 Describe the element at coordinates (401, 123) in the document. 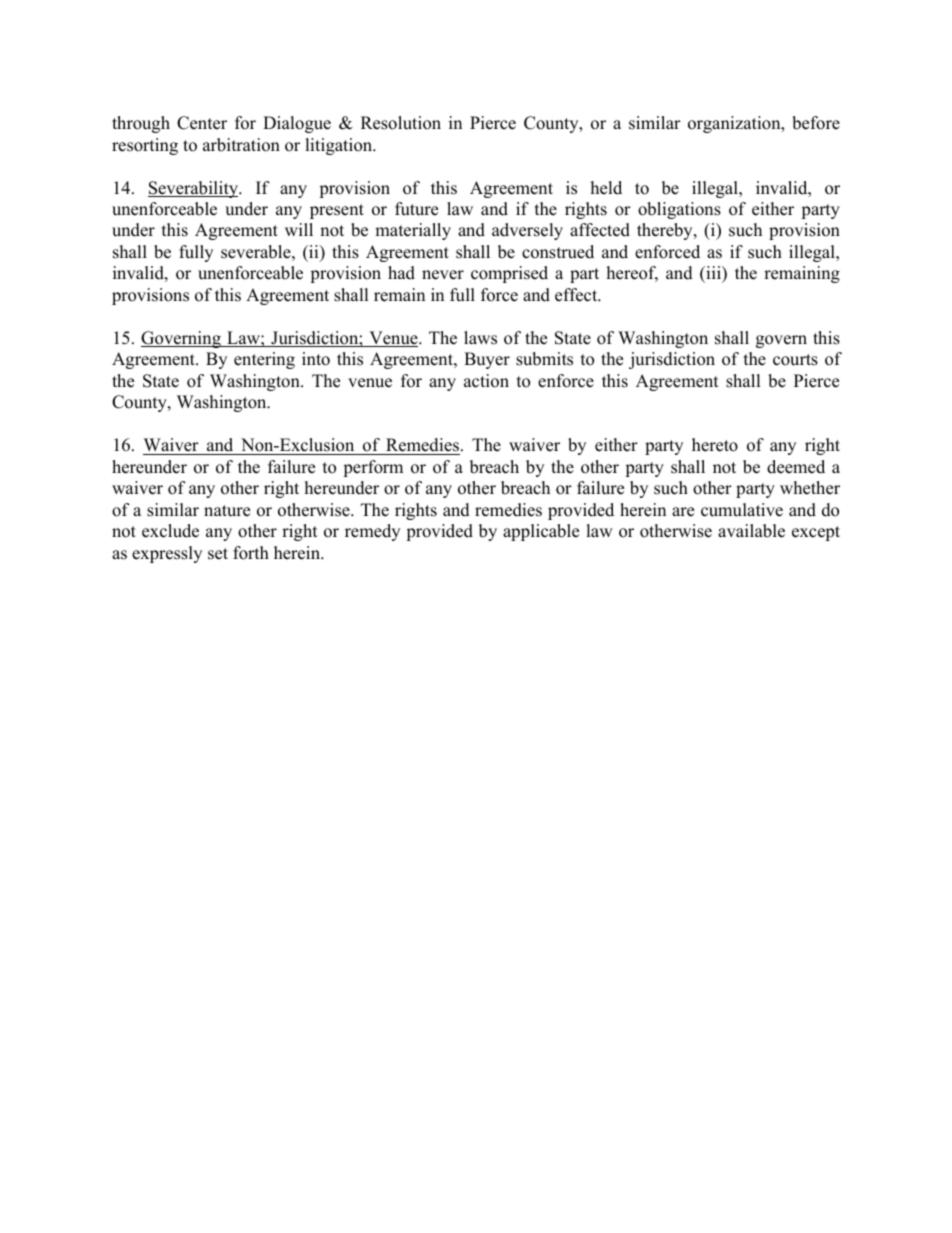

I see `Resolution` at that location.
